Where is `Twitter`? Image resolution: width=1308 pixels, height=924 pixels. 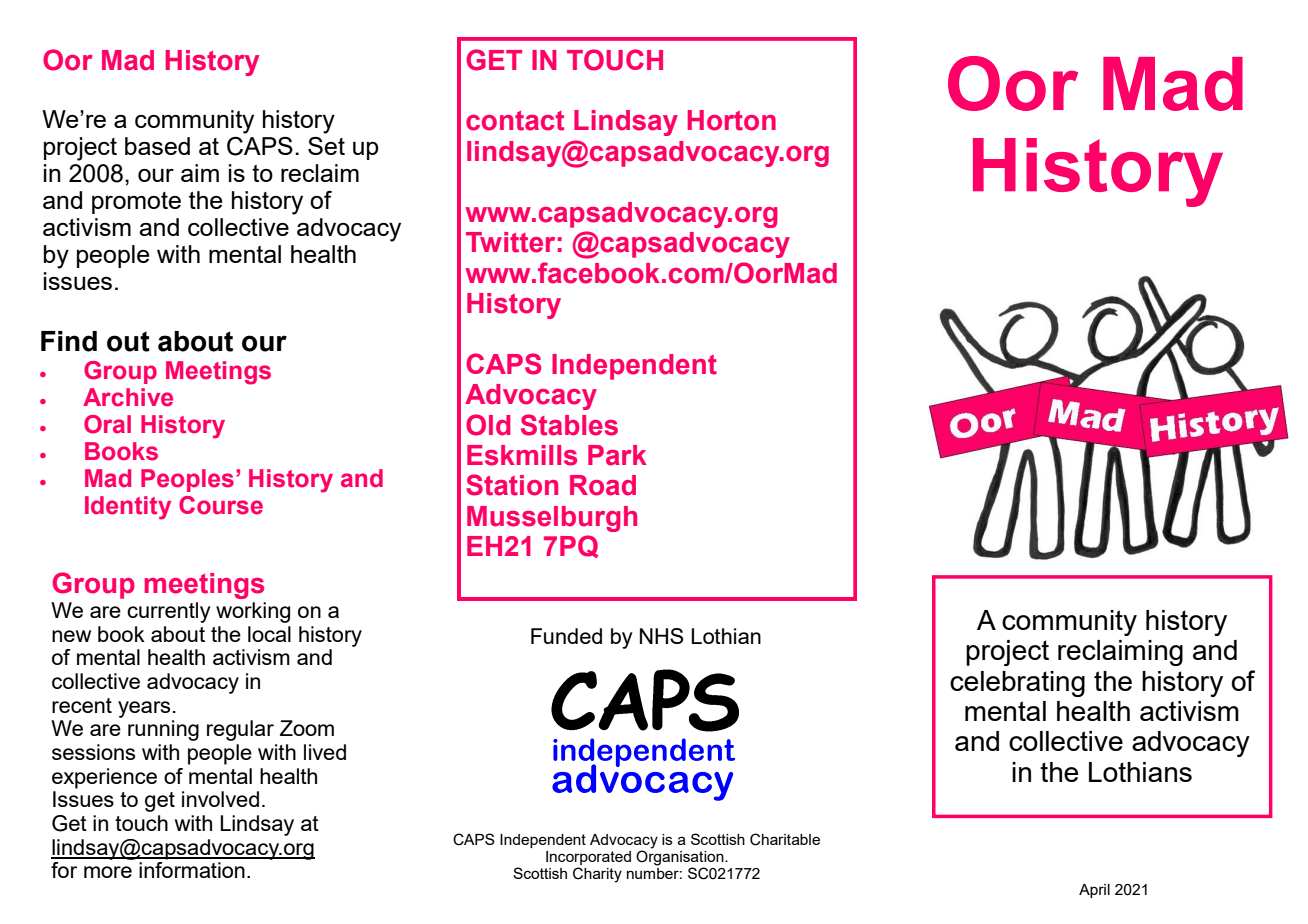
Twitter is located at coordinates (510, 242).
